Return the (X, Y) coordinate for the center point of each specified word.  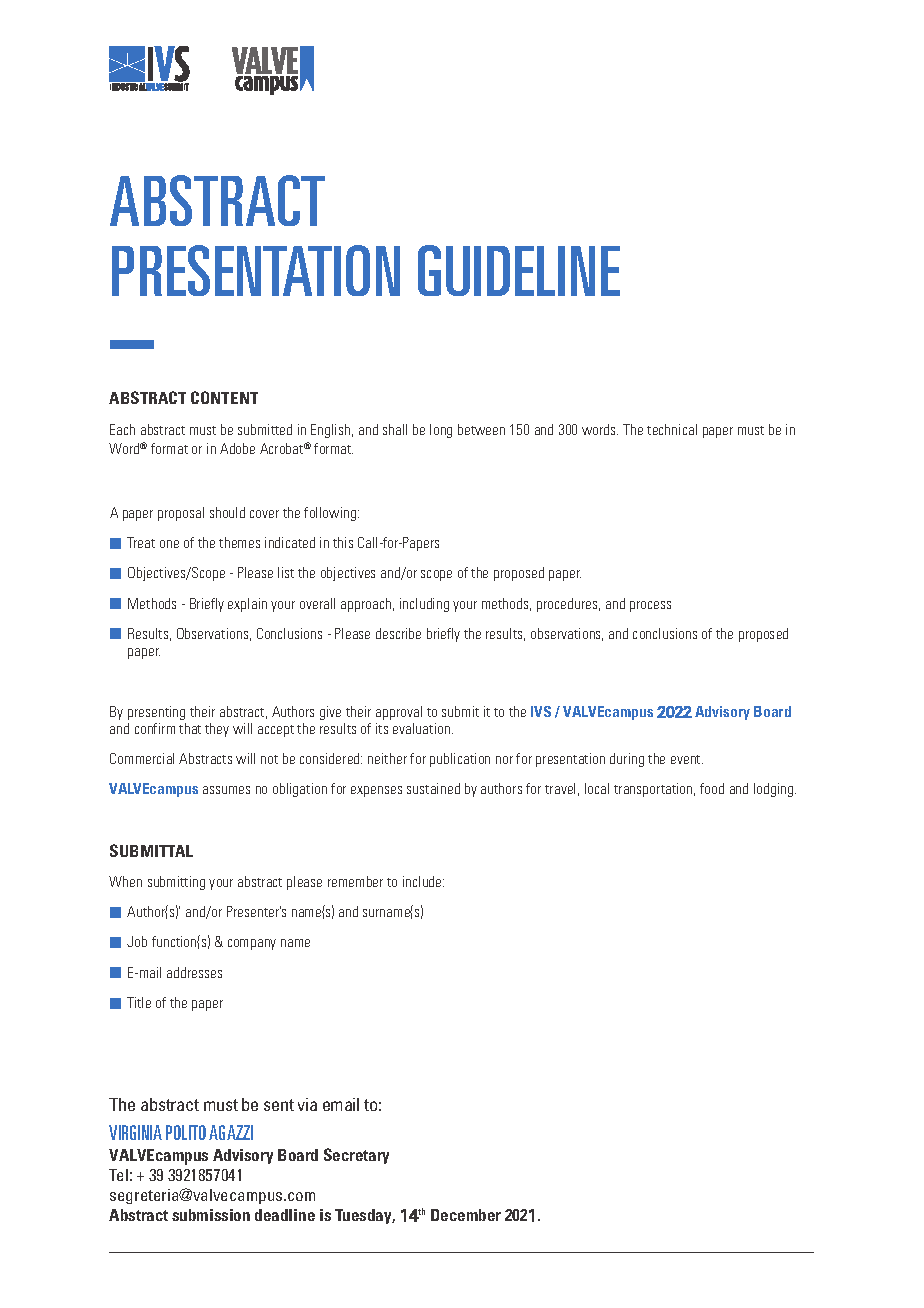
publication (460, 760)
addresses (194, 972)
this (343, 542)
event (687, 759)
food (712, 788)
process (650, 606)
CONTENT (224, 397)
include (423, 881)
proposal (181, 514)
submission (211, 1215)
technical (672, 429)
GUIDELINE (519, 270)
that (190, 728)
